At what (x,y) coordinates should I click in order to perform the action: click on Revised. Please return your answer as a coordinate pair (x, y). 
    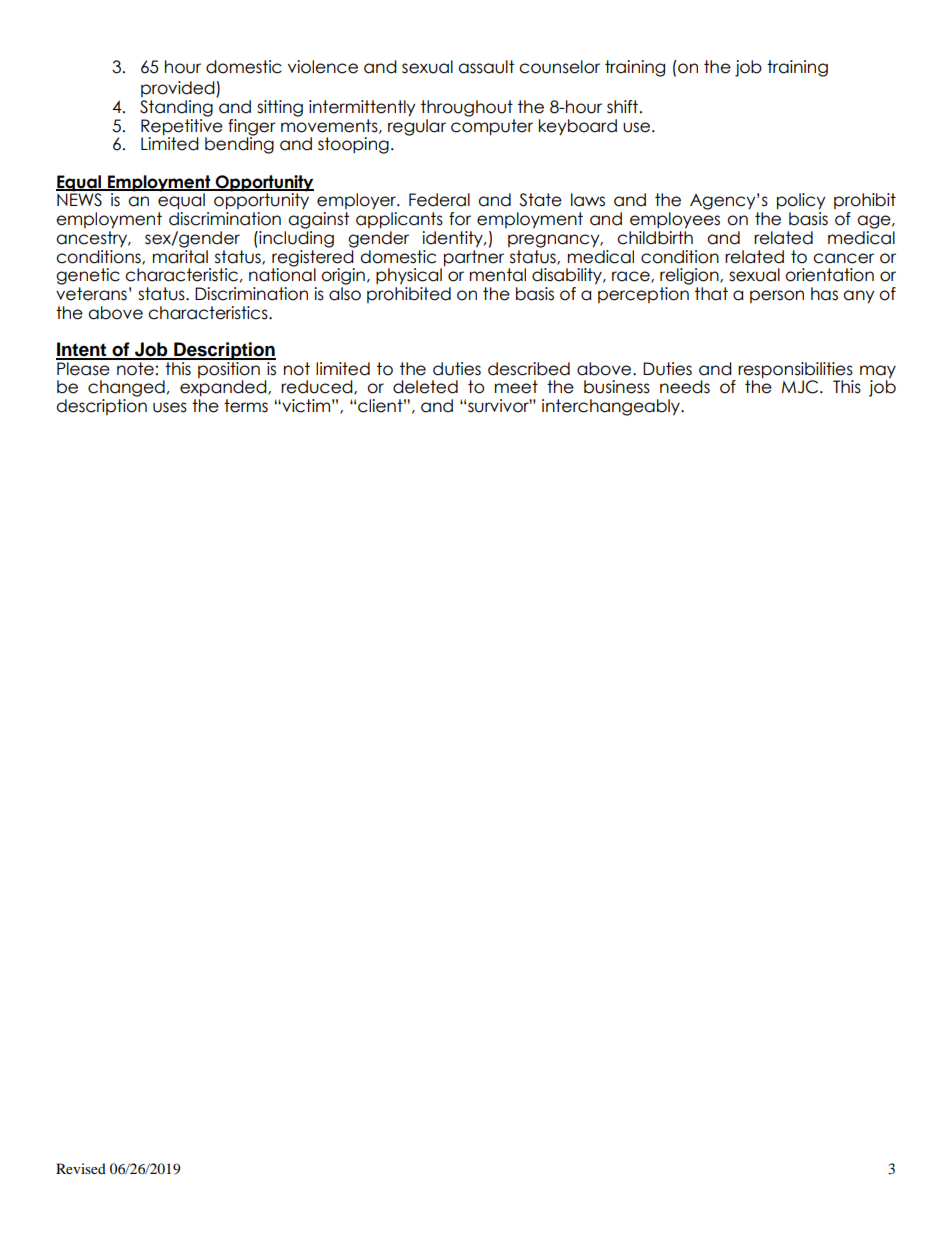
    Looking at the image, I should click on (81, 1168).
